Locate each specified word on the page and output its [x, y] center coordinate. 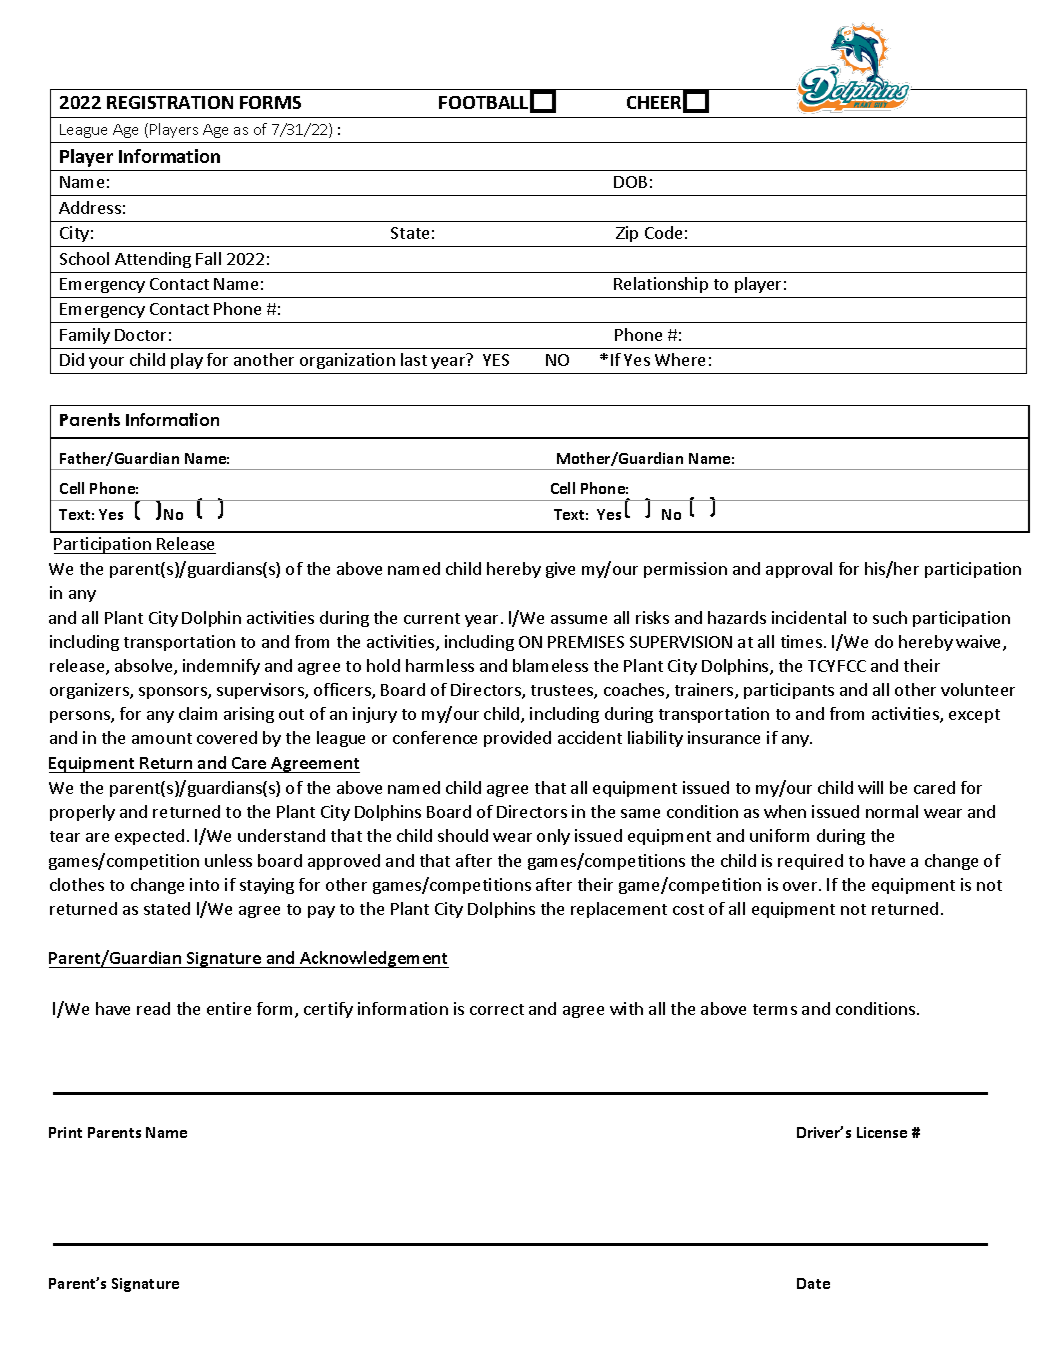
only [553, 837]
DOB [630, 182]
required [810, 862]
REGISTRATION [170, 102]
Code [663, 232]
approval [799, 570]
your [106, 363]
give [560, 570]
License [882, 1132]
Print [65, 1132]
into [204, 884]
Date [813, 1283]
